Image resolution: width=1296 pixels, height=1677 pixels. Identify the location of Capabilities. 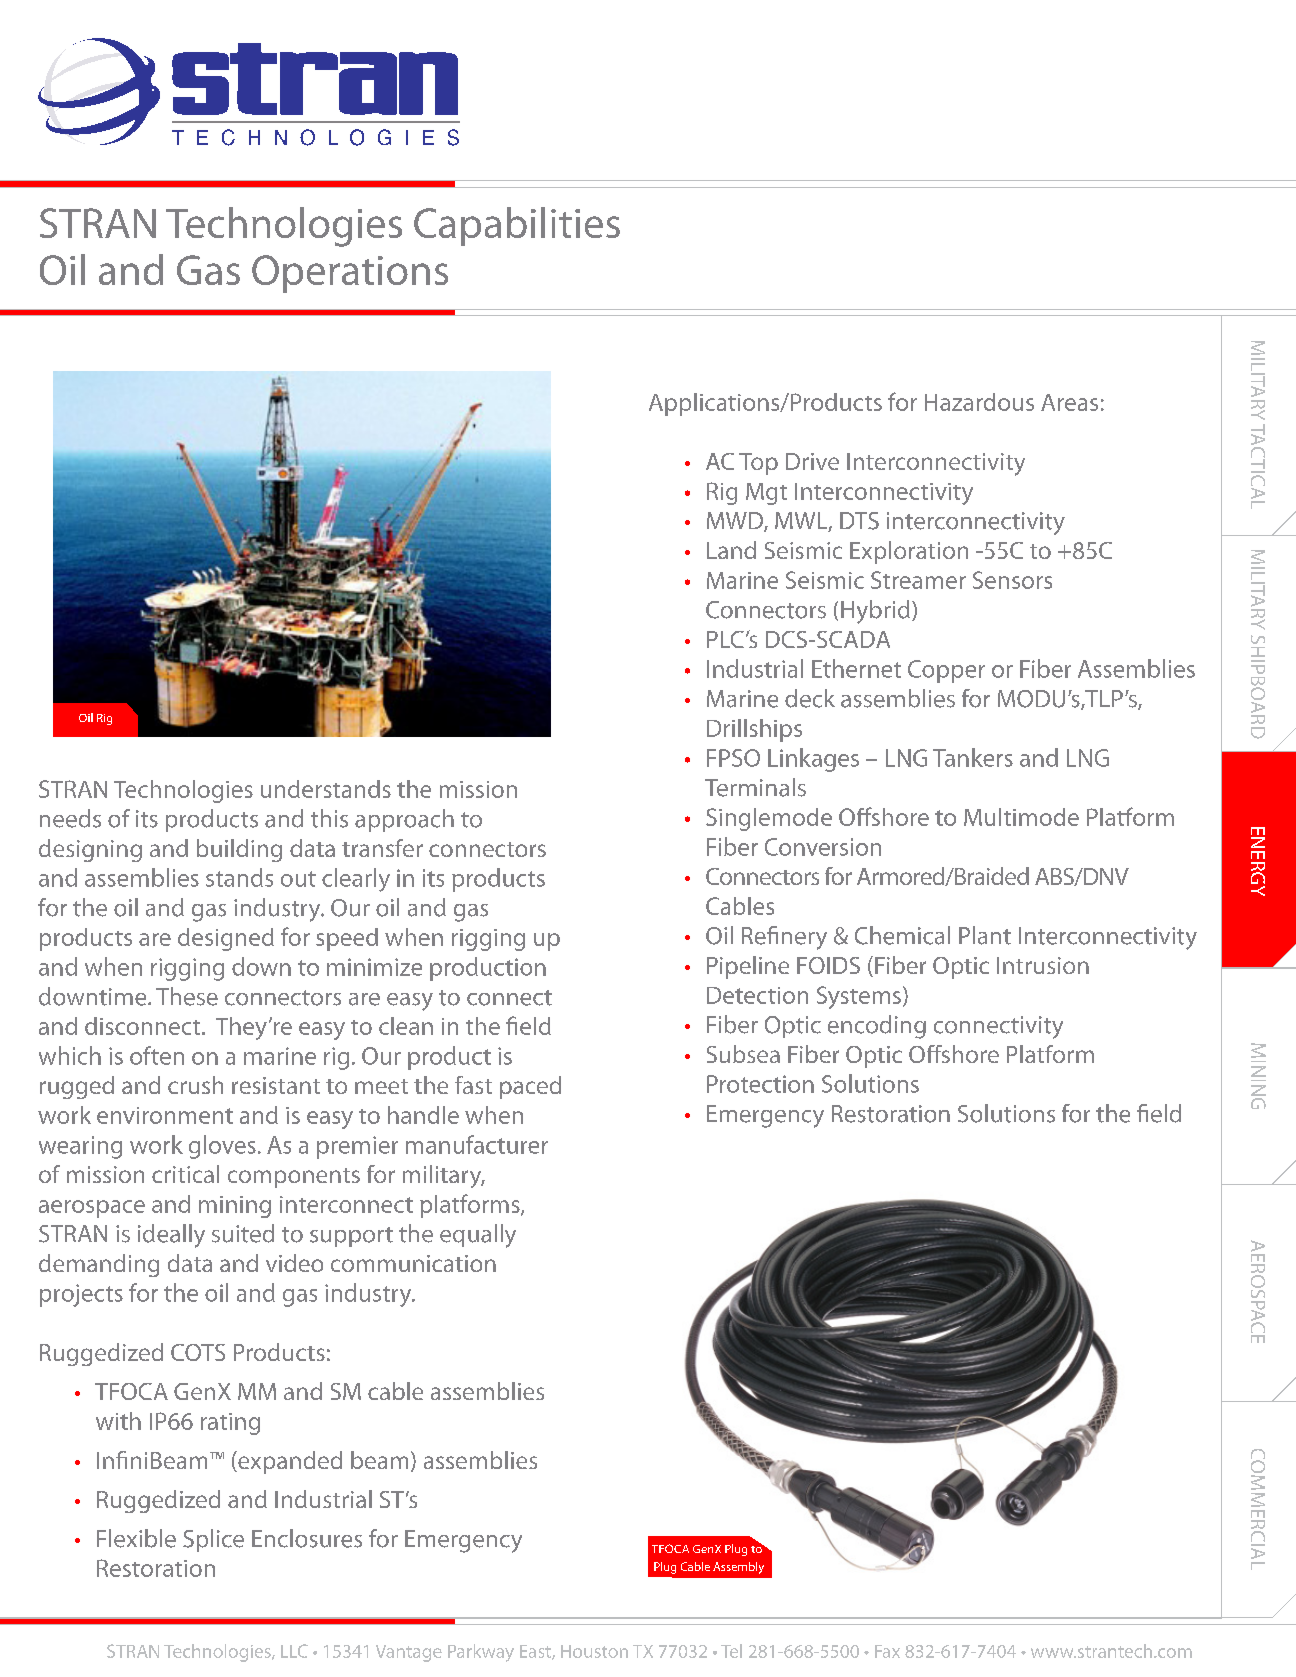
(517, 226).
